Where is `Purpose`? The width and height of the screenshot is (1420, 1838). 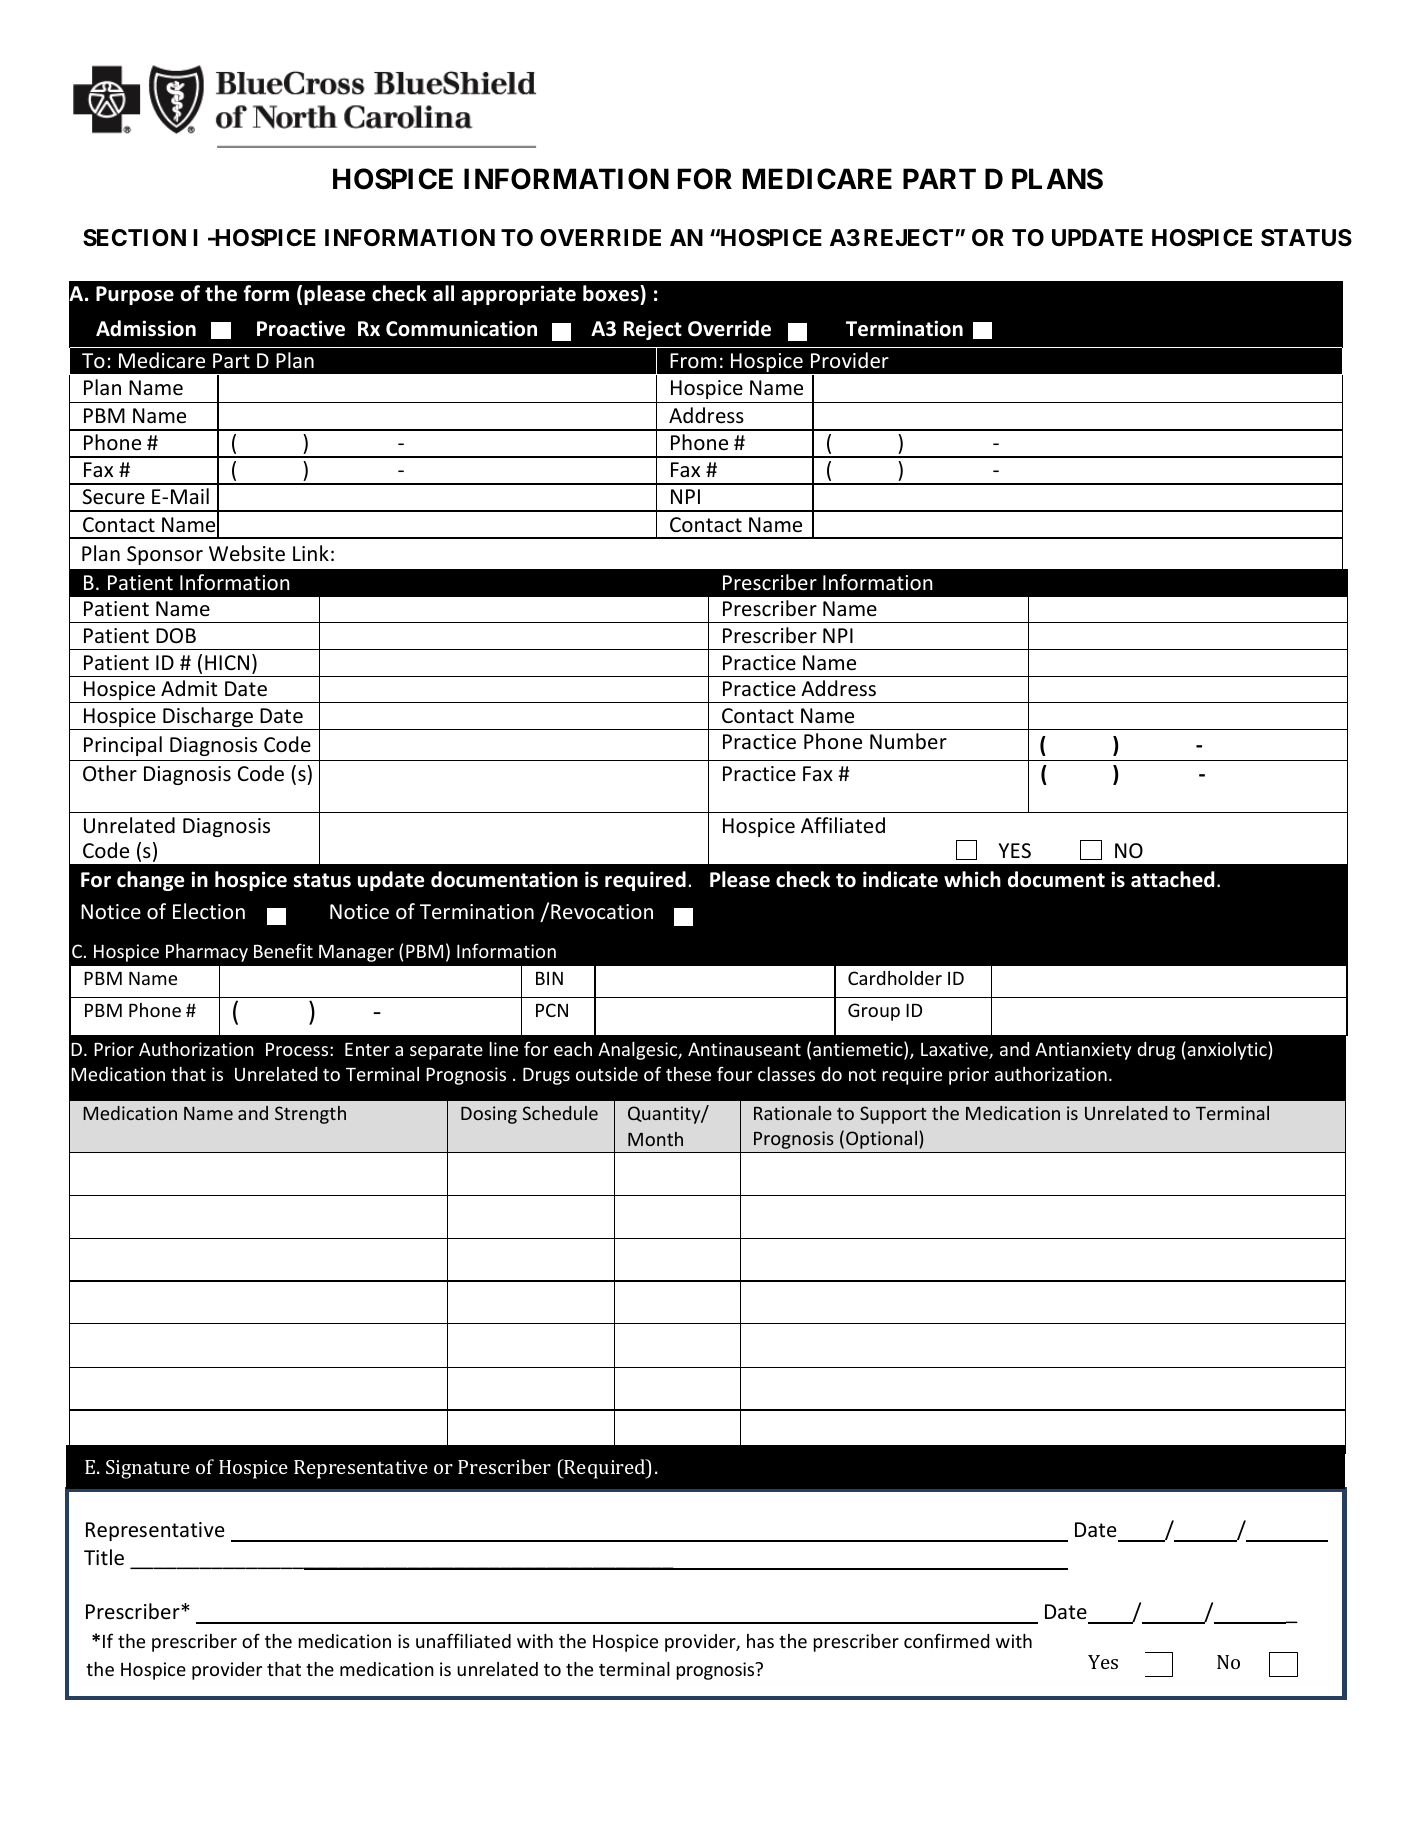 Purpose is located at coordinates (135, 295).
